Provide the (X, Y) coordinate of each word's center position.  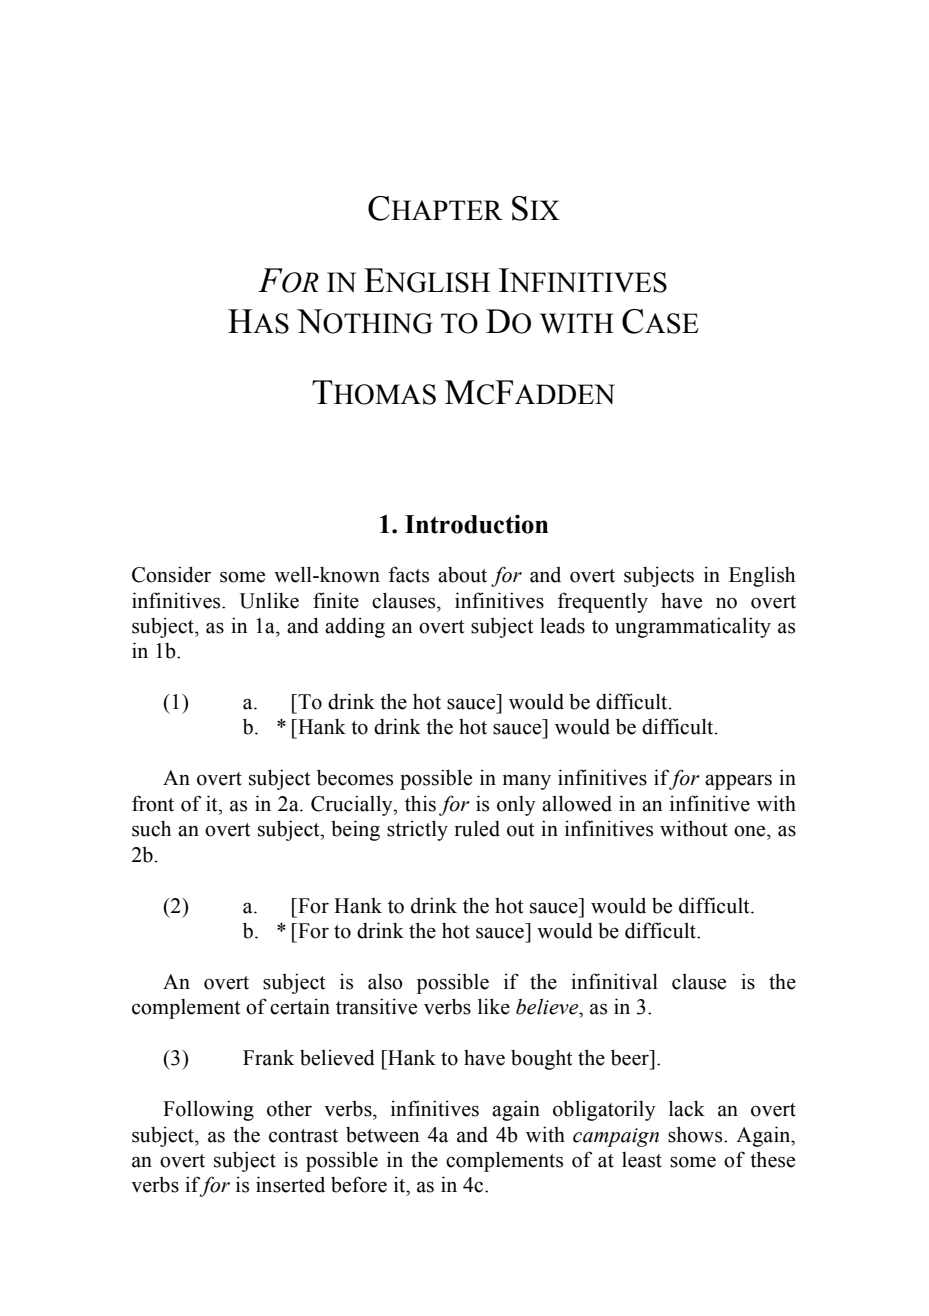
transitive (376, 1006)
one (751, 831)
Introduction (476, 524)
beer (631, 1057)
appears (738, 782)
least (642, 1160)
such (151, 828)
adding (355, 627)
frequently (603, 602)
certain (300, 1006)
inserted (290, 1184)
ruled (477, 828)
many (527, 782)
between (382, 1135)
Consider (171, 574)
